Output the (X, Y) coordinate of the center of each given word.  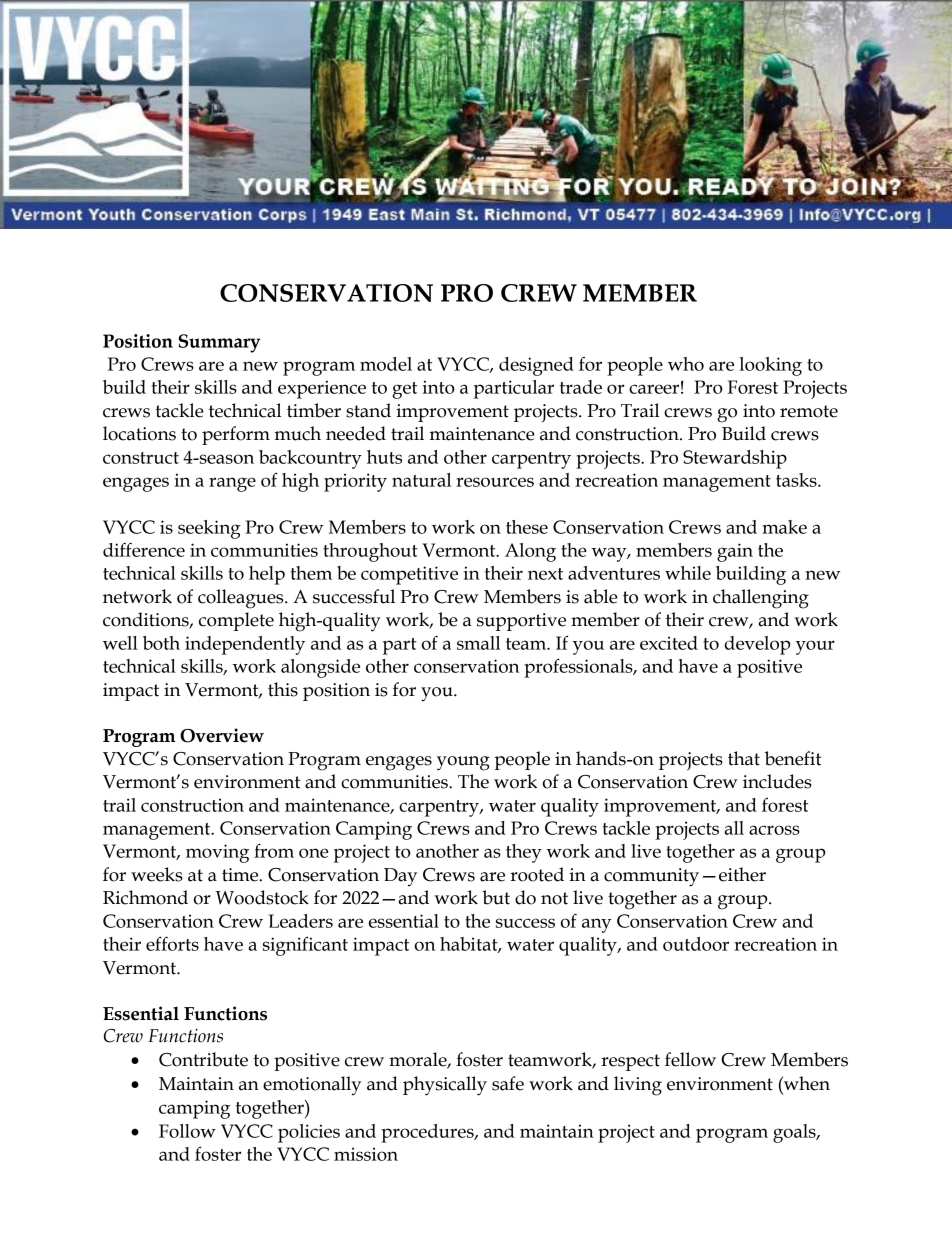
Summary (219, 343)
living (638, 1086)
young (463, 763)
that (744, 758)
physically (445, 1086)
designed (536, 366)
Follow (187, 1131)
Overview (222, 735)
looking (770, 366)
